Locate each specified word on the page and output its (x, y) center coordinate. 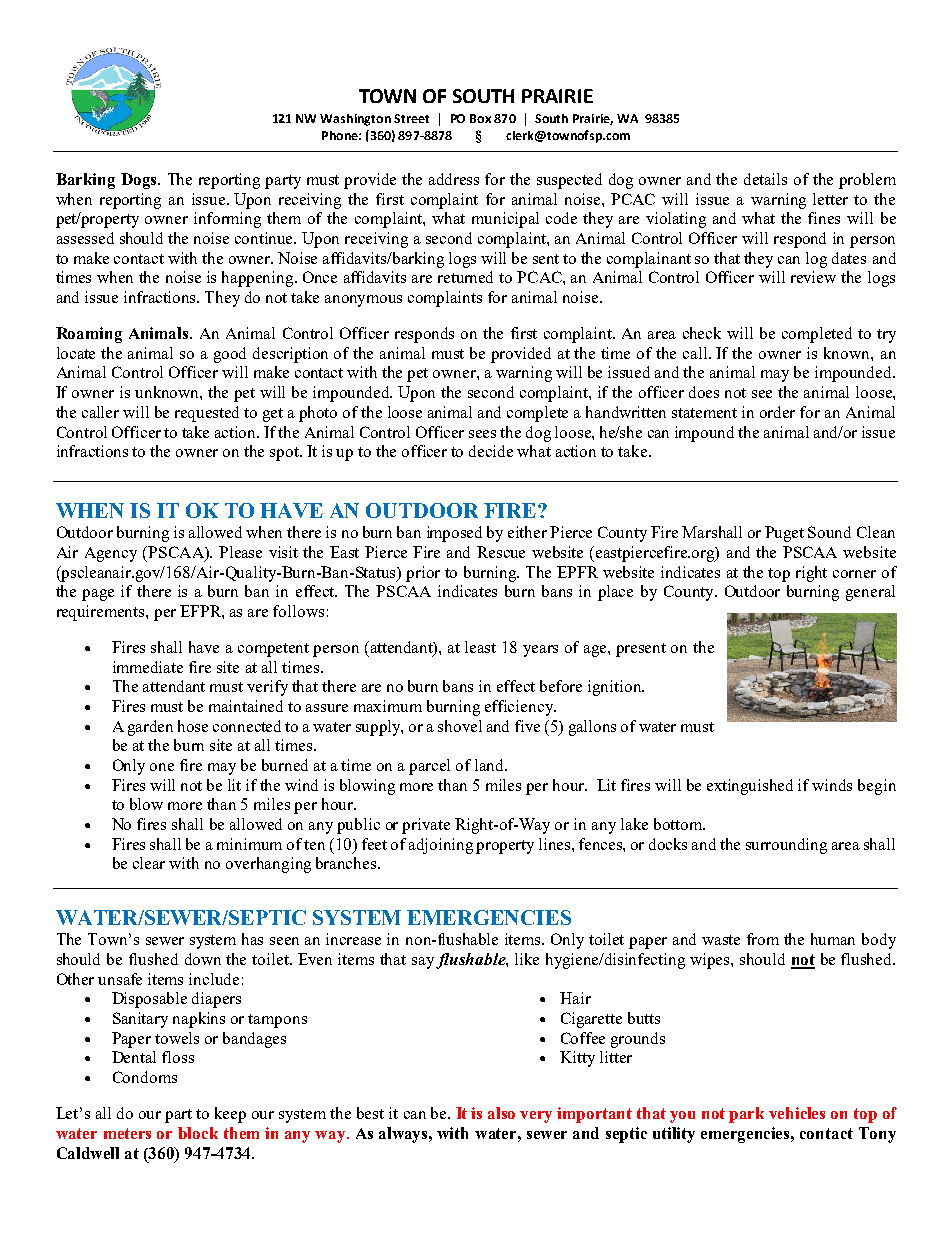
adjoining (441, 846)
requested (207, 414)
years (540, 651)
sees (482, 434)
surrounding (786, 846)
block (198, 1133)
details (765, 179)
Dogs (140, 181)
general (870, 593)
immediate (148, 667)
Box (480, 118)
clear (149, 863)
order (777, 412)
